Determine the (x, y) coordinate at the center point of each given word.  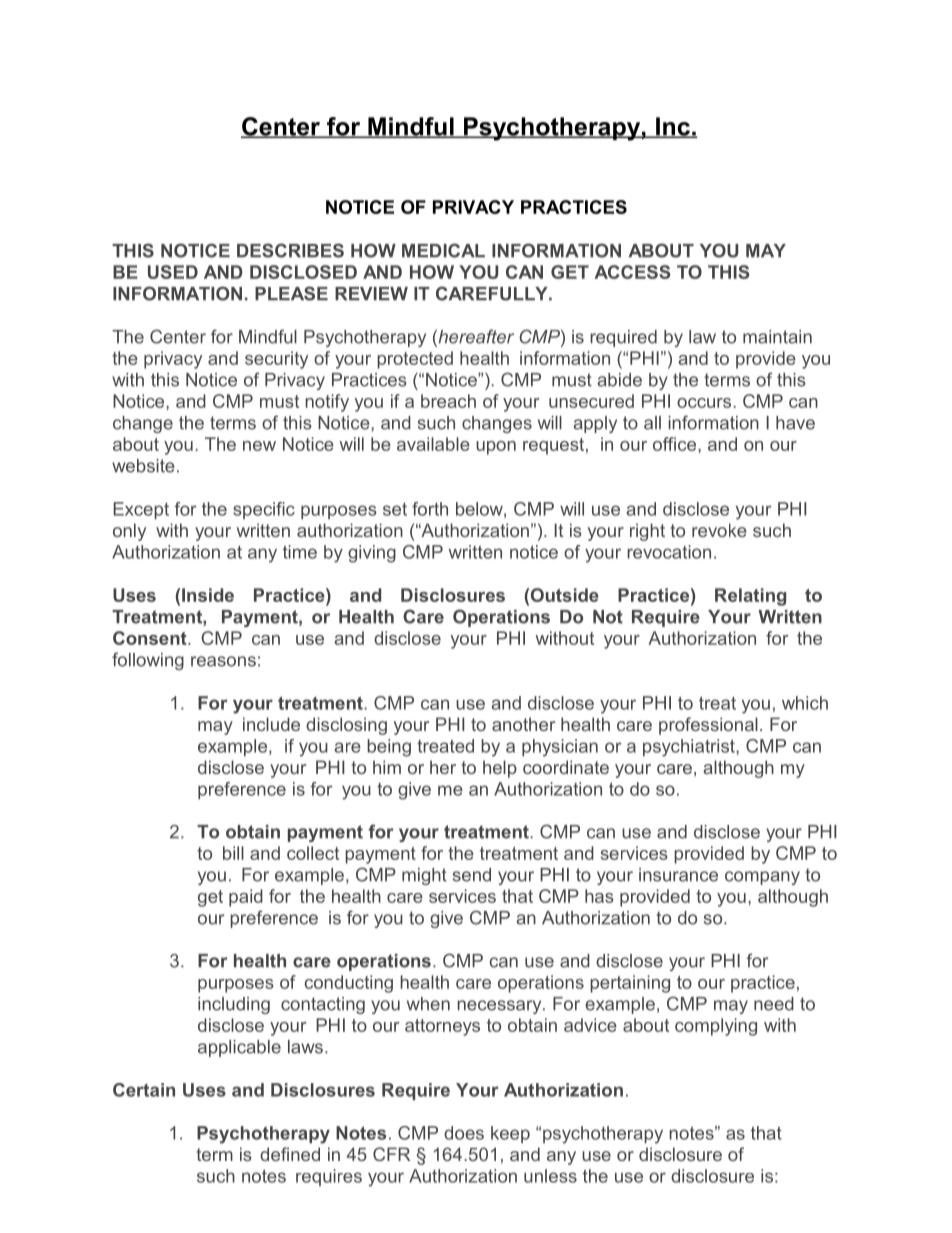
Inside (208, 595)
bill (233, 853)
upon (496, 448)
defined (290, 1154)
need (774, 1004)
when (428, 1004)
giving (372, 554)
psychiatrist (690, 748)
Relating (750, 597)
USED (173, 272)
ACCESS (632, 272)
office (676, 444)
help (500, 769)
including (234, 1005)
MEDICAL (443, 250)
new (259, 446)
